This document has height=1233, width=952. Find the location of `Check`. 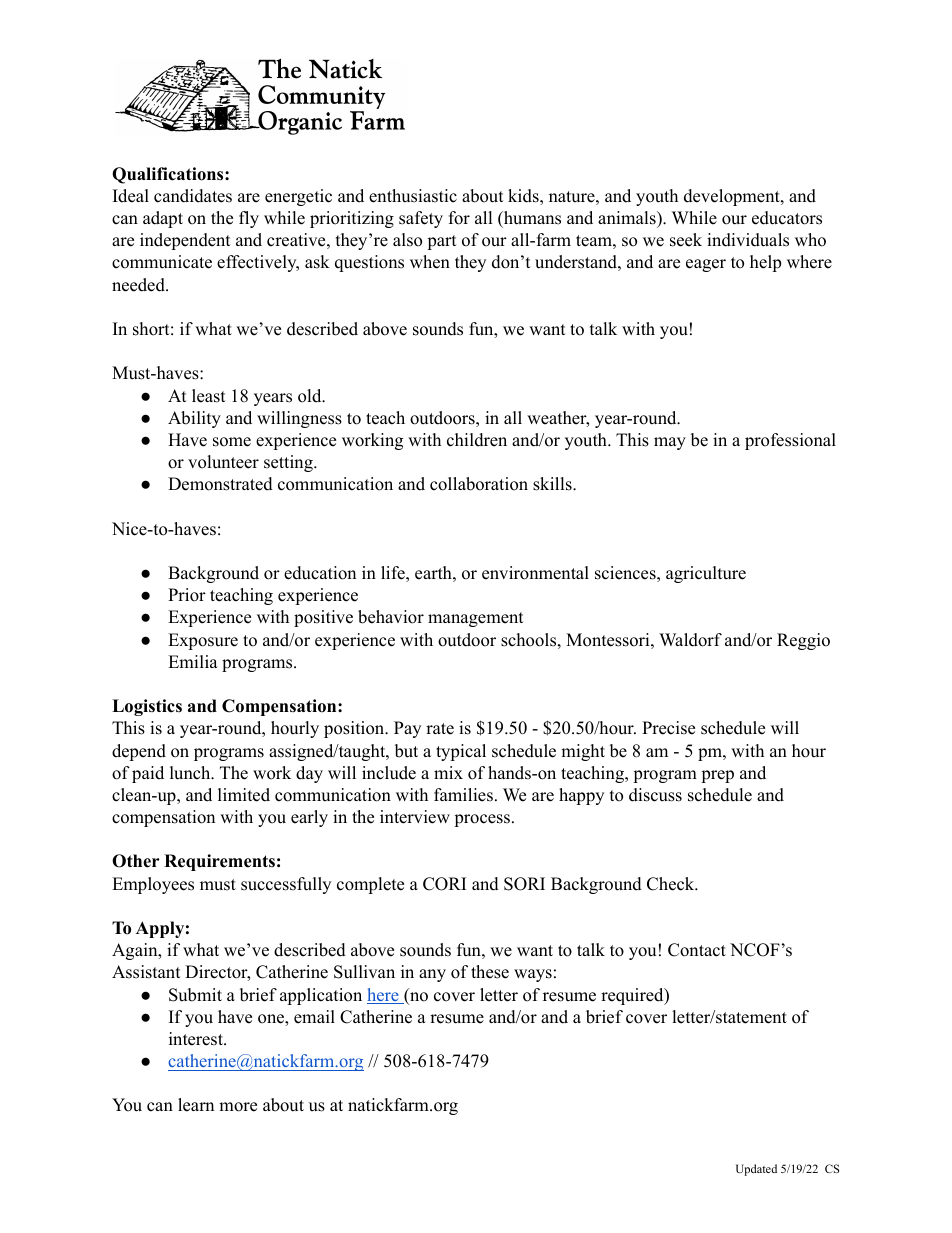

Check is located at coordinates (671, 884).
